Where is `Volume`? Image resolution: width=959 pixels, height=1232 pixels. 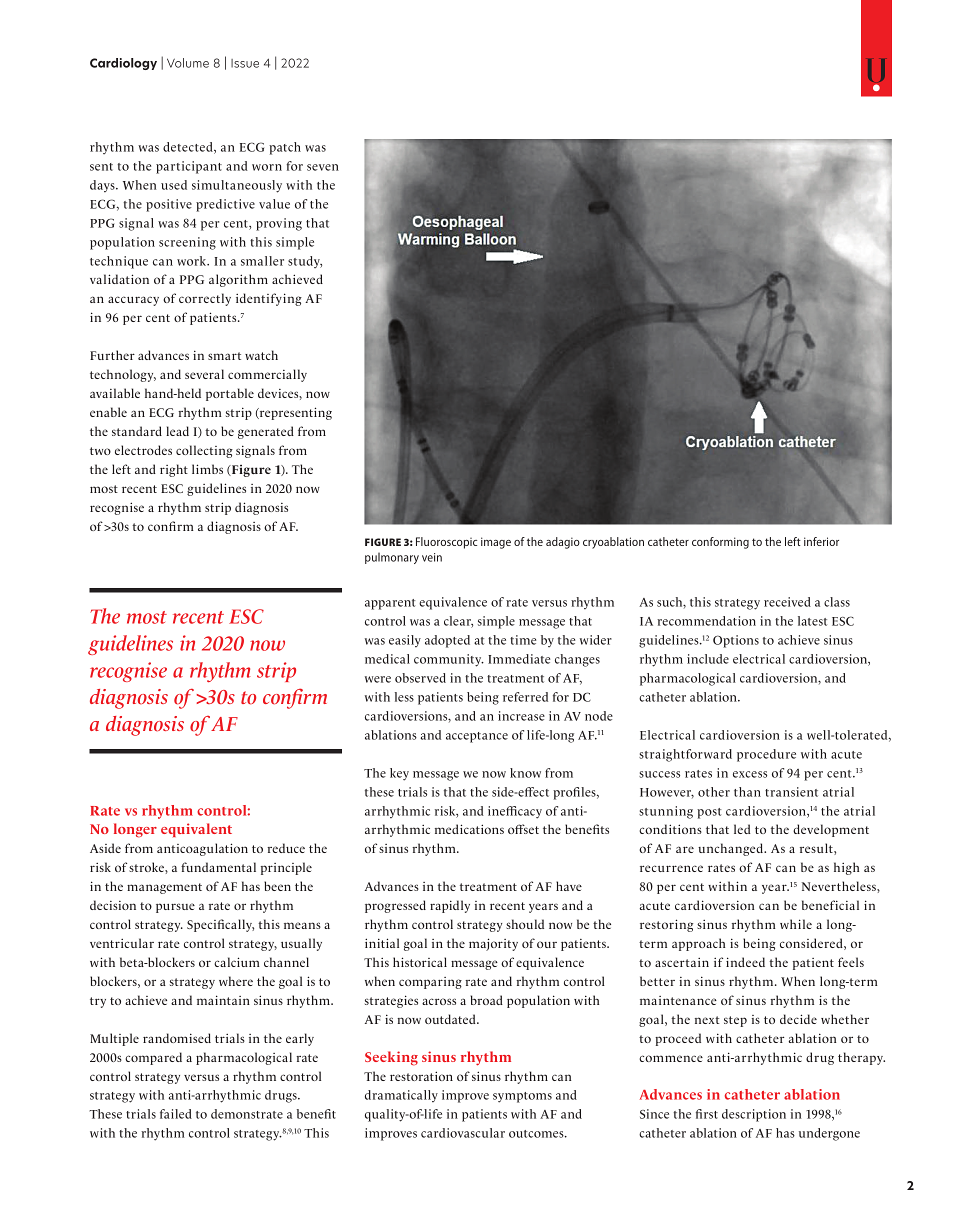 Volume is located at coordinates (188, 63).
